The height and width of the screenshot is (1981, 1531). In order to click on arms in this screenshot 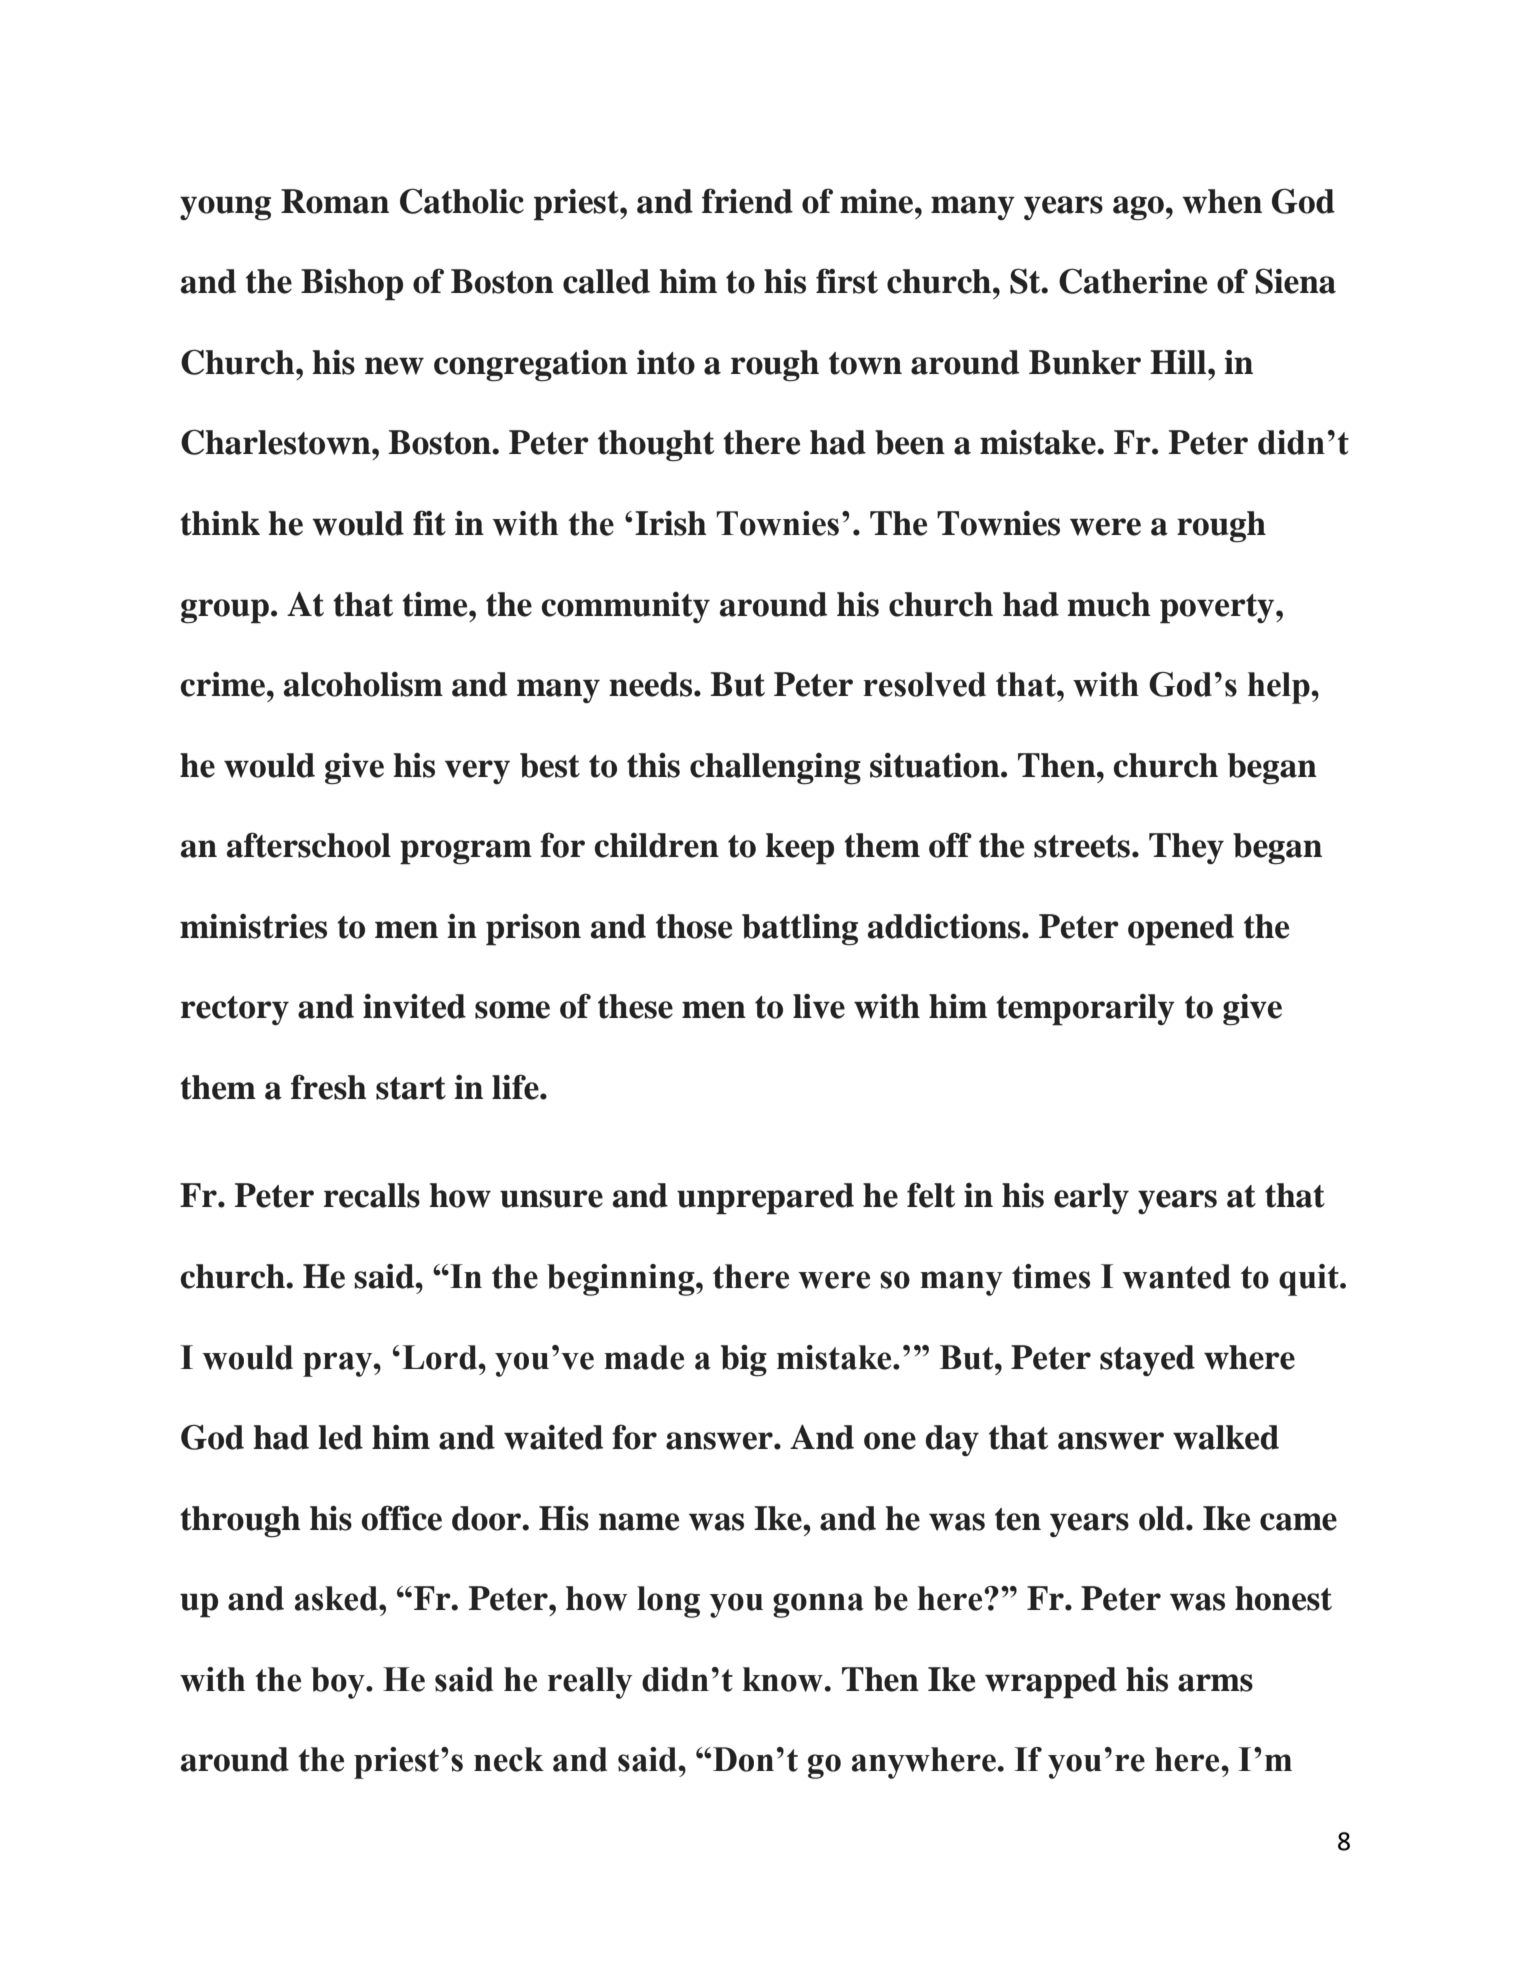, I will do `click(1215, 1683)`.
